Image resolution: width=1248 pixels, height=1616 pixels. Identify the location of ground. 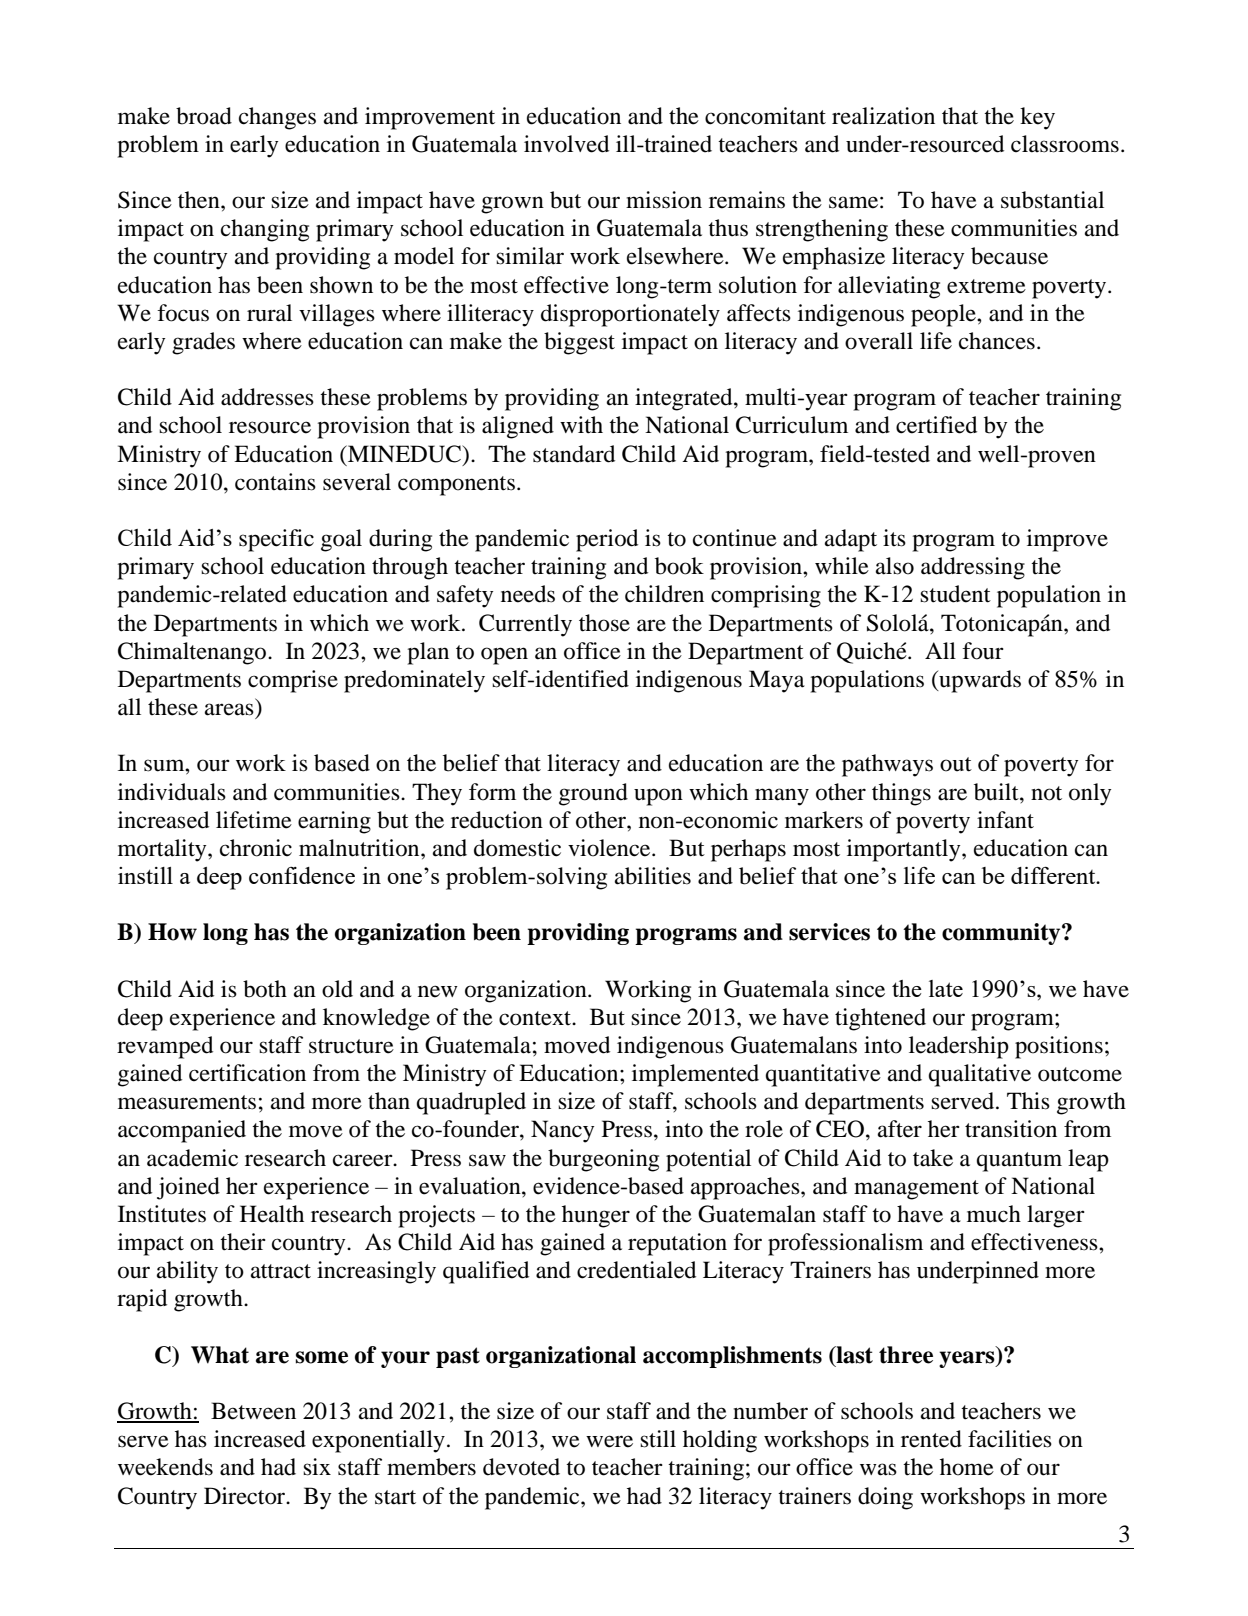
(593, 794).
